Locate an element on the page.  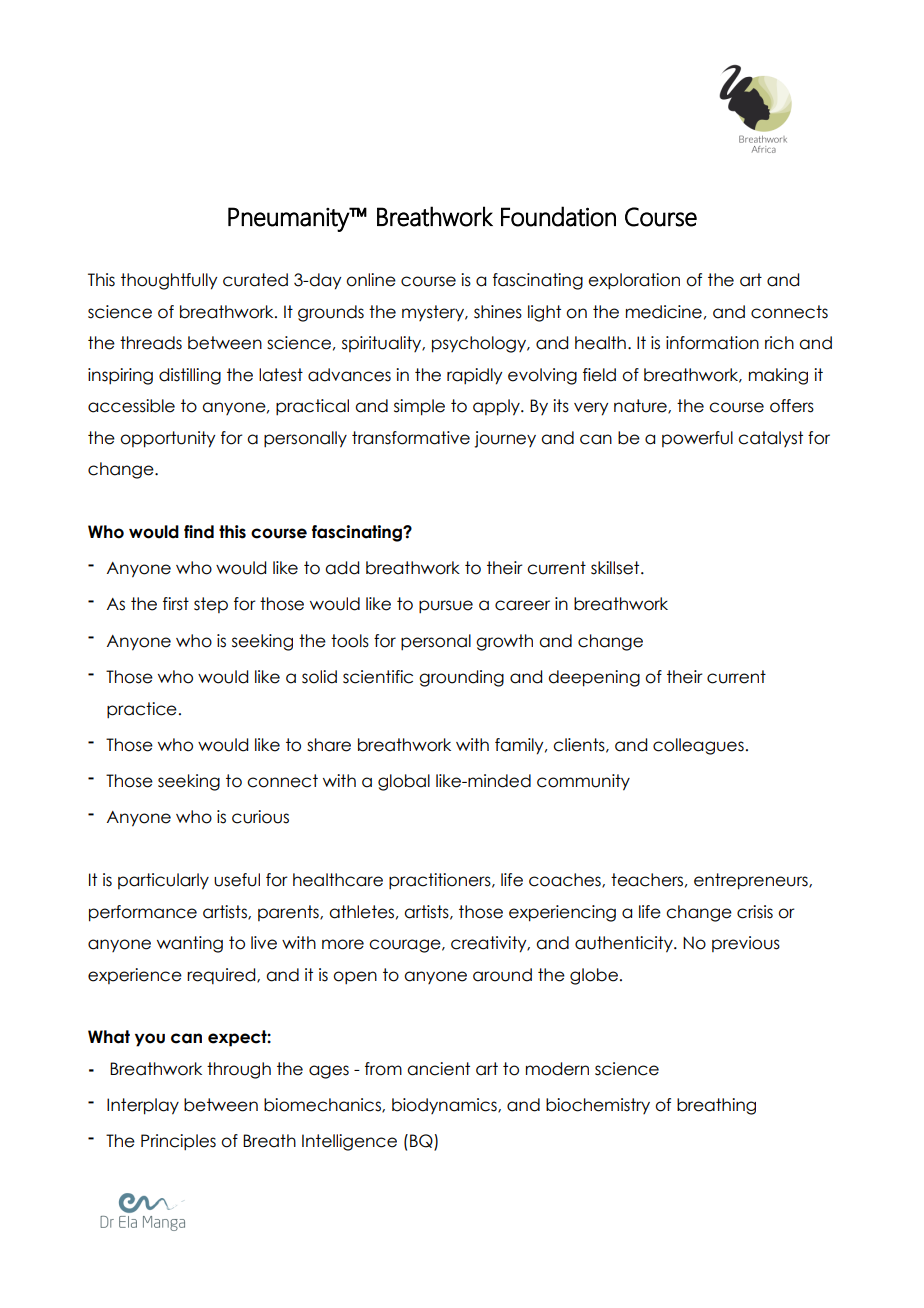
online is located at coordinates (371, 280).
